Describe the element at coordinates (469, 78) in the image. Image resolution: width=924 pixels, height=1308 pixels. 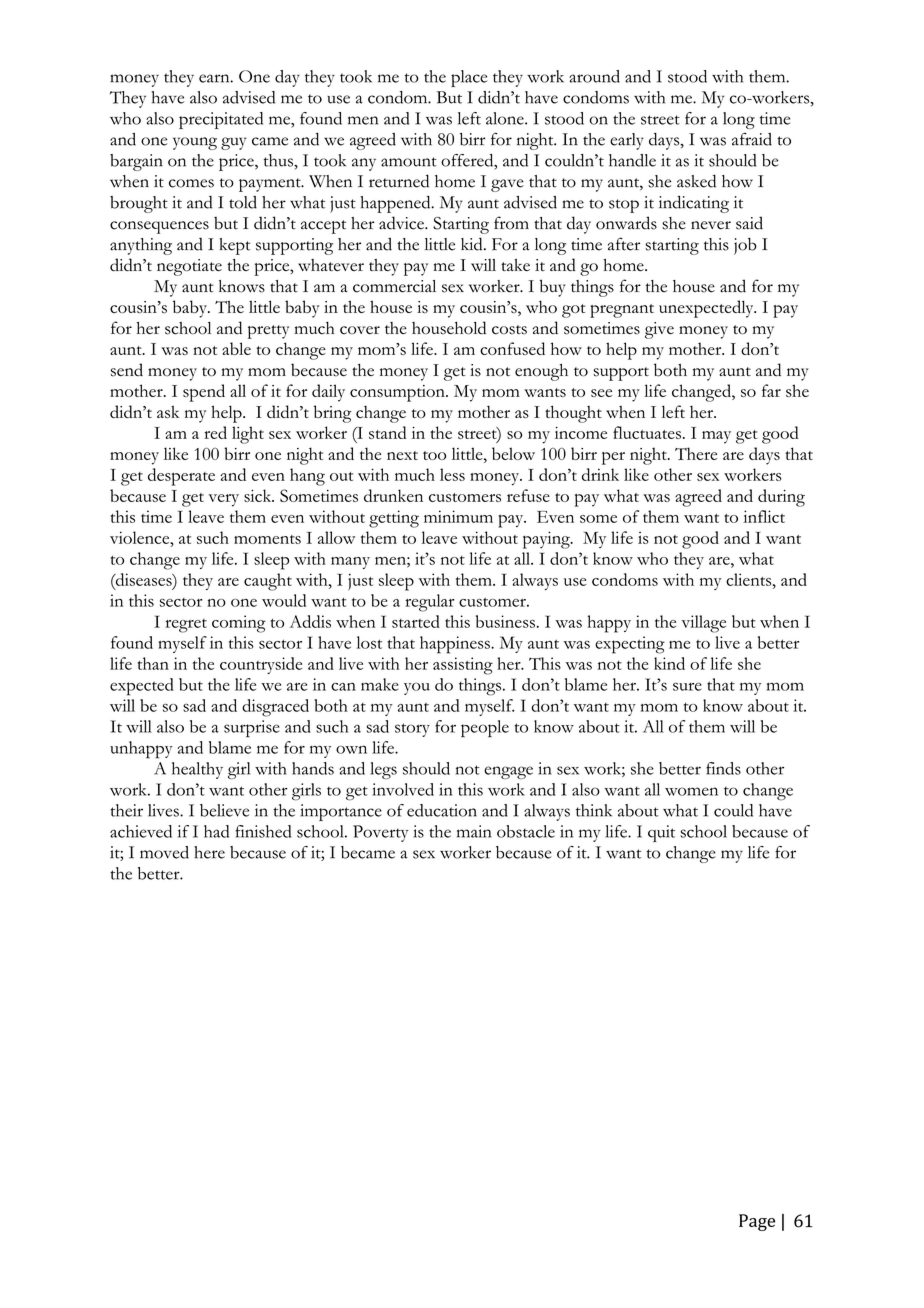
I see `place` at that location.
